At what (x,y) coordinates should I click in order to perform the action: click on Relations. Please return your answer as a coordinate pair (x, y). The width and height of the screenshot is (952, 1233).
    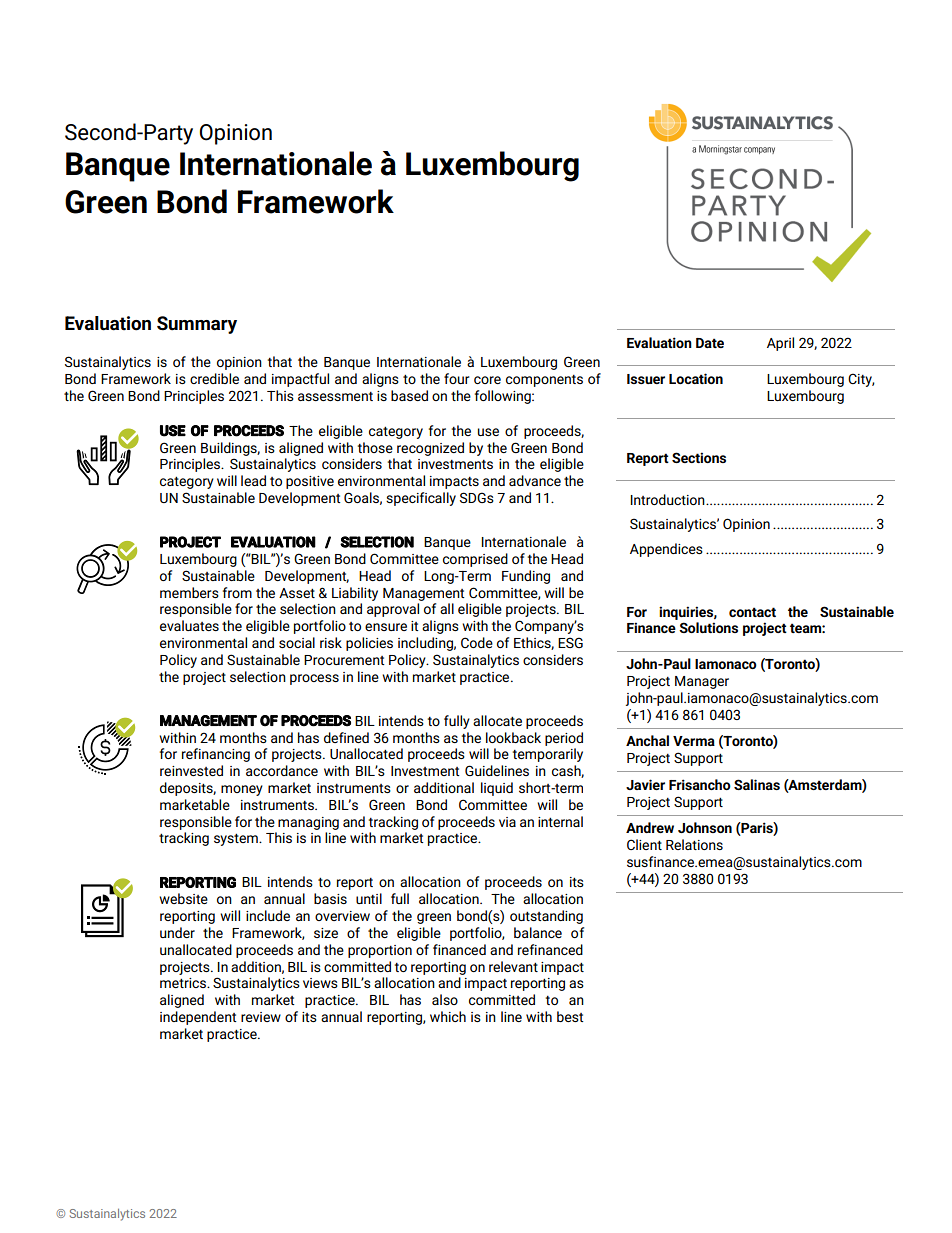
    Looking at the image, I should click on (694, 844).
